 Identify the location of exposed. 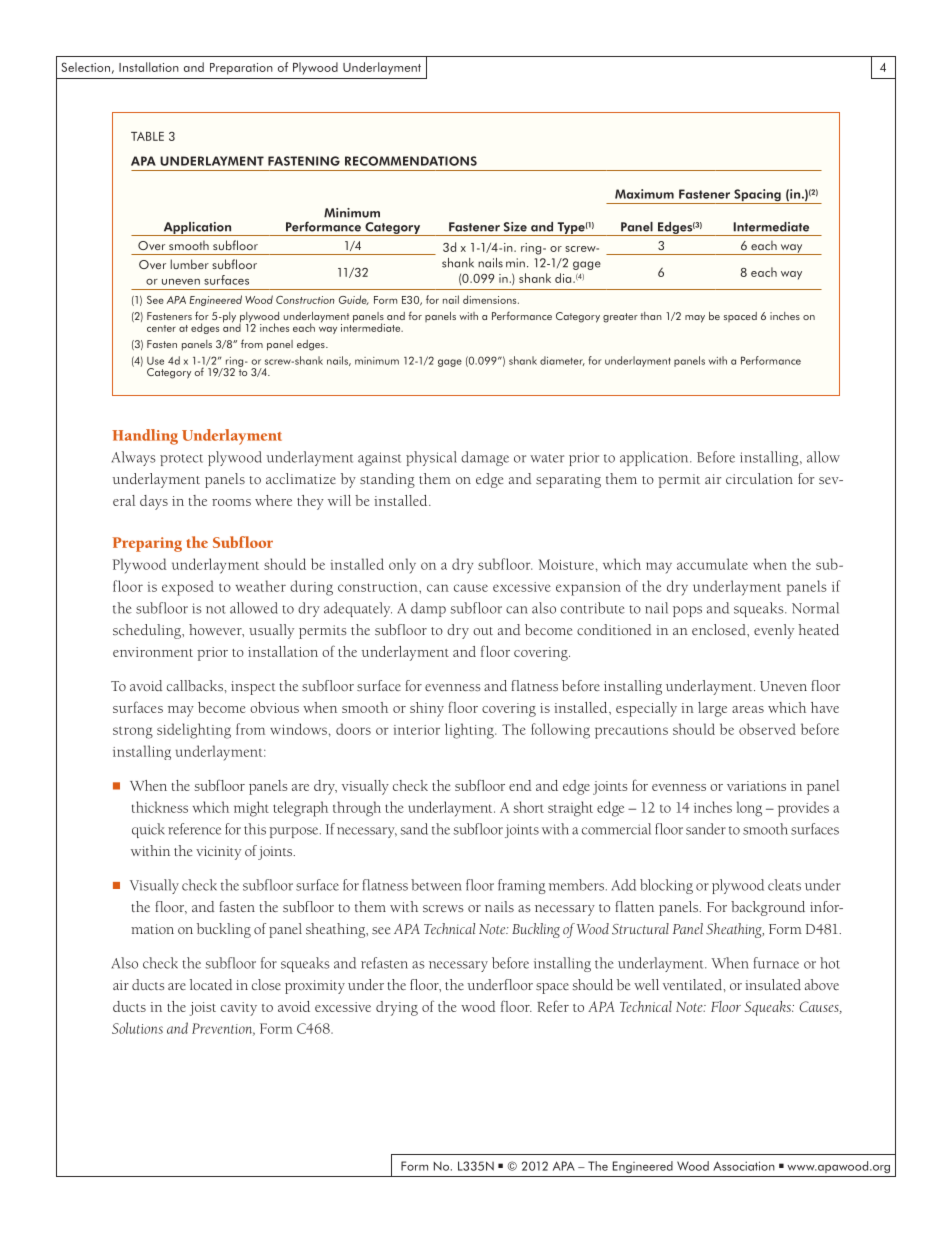
(188, 588).
